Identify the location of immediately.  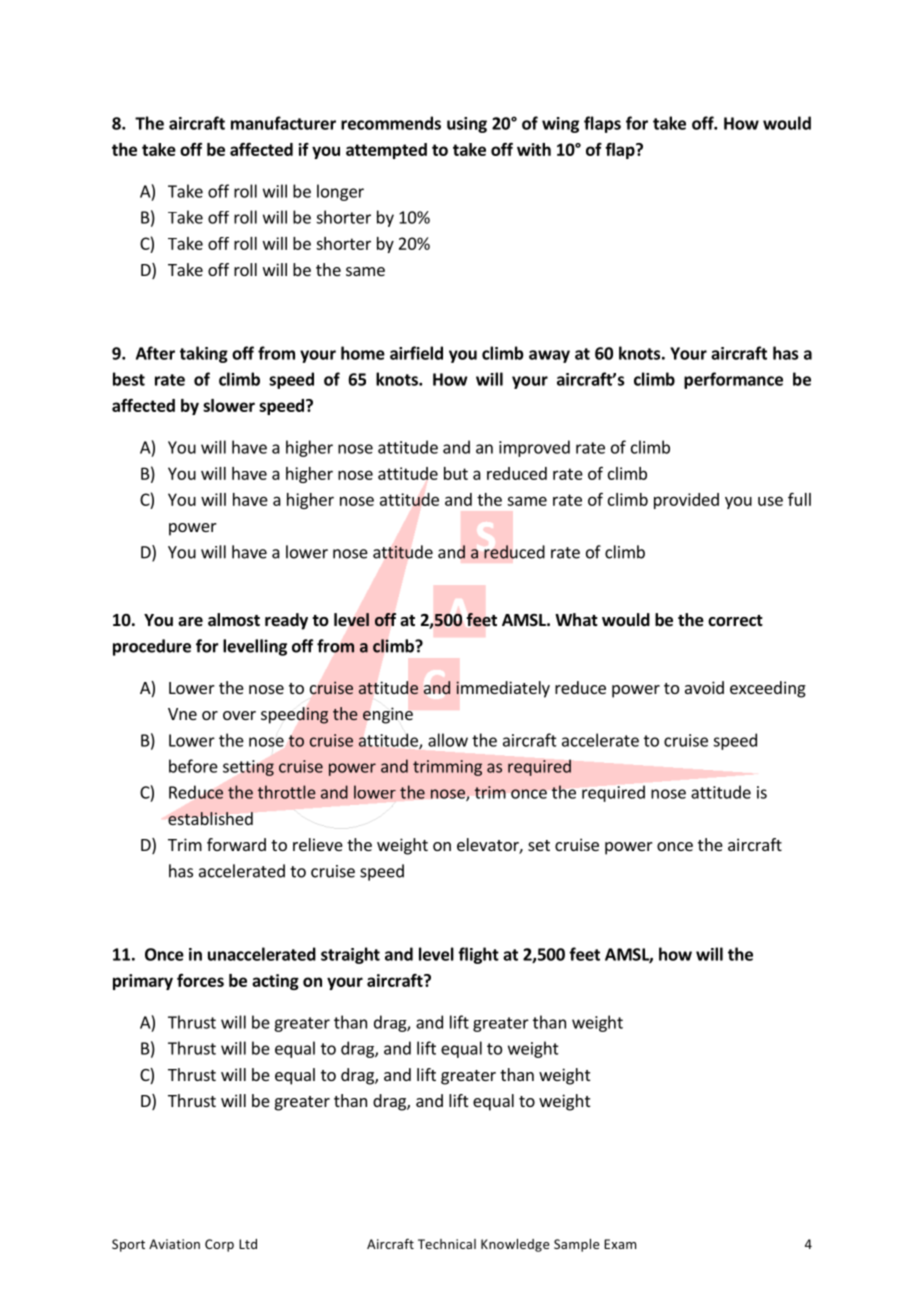
(503, 689).
